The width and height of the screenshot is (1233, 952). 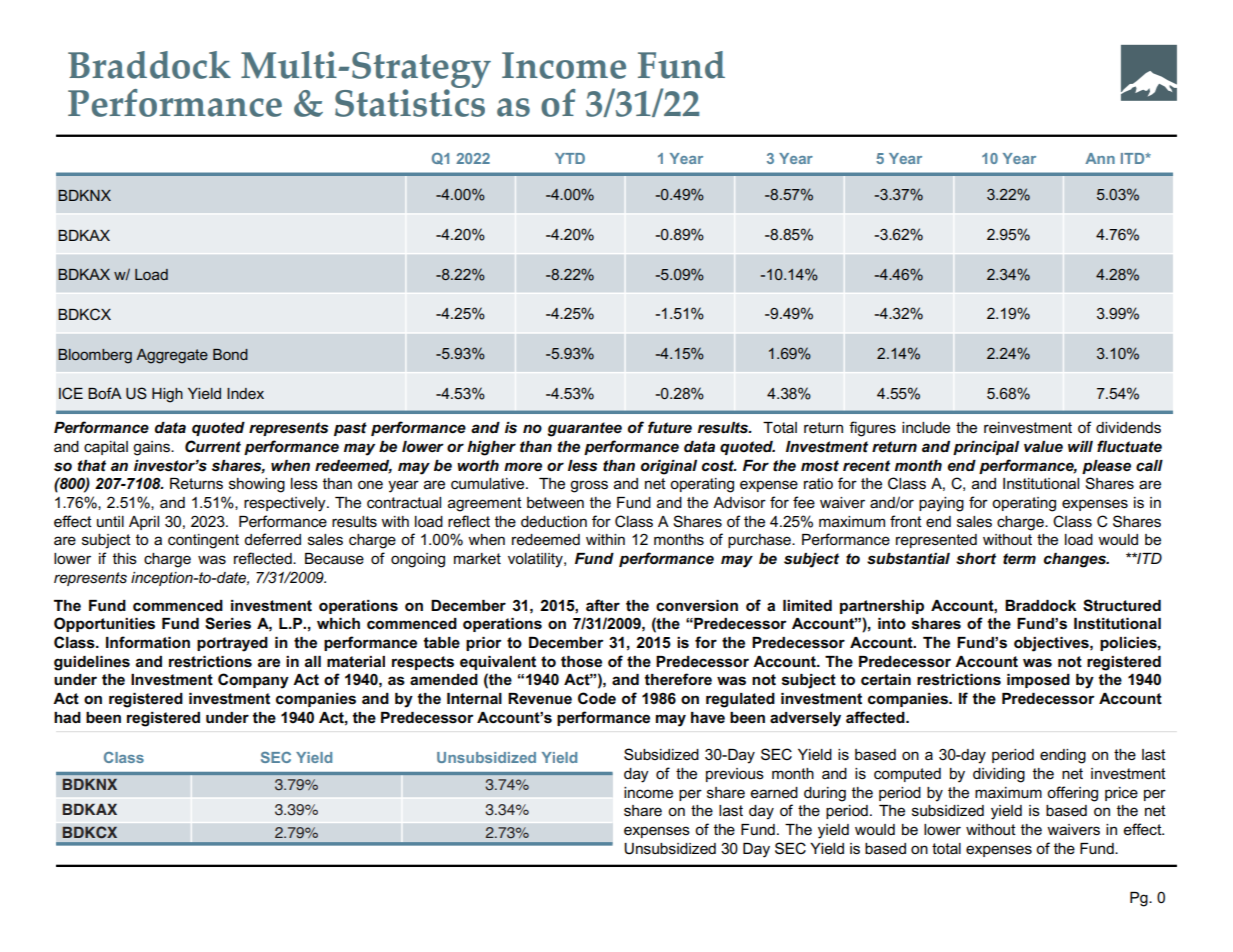 What do you see at coordinates (584, 429) in the screenshot?
I see `guarantee` at bounding box center [584, 429].
